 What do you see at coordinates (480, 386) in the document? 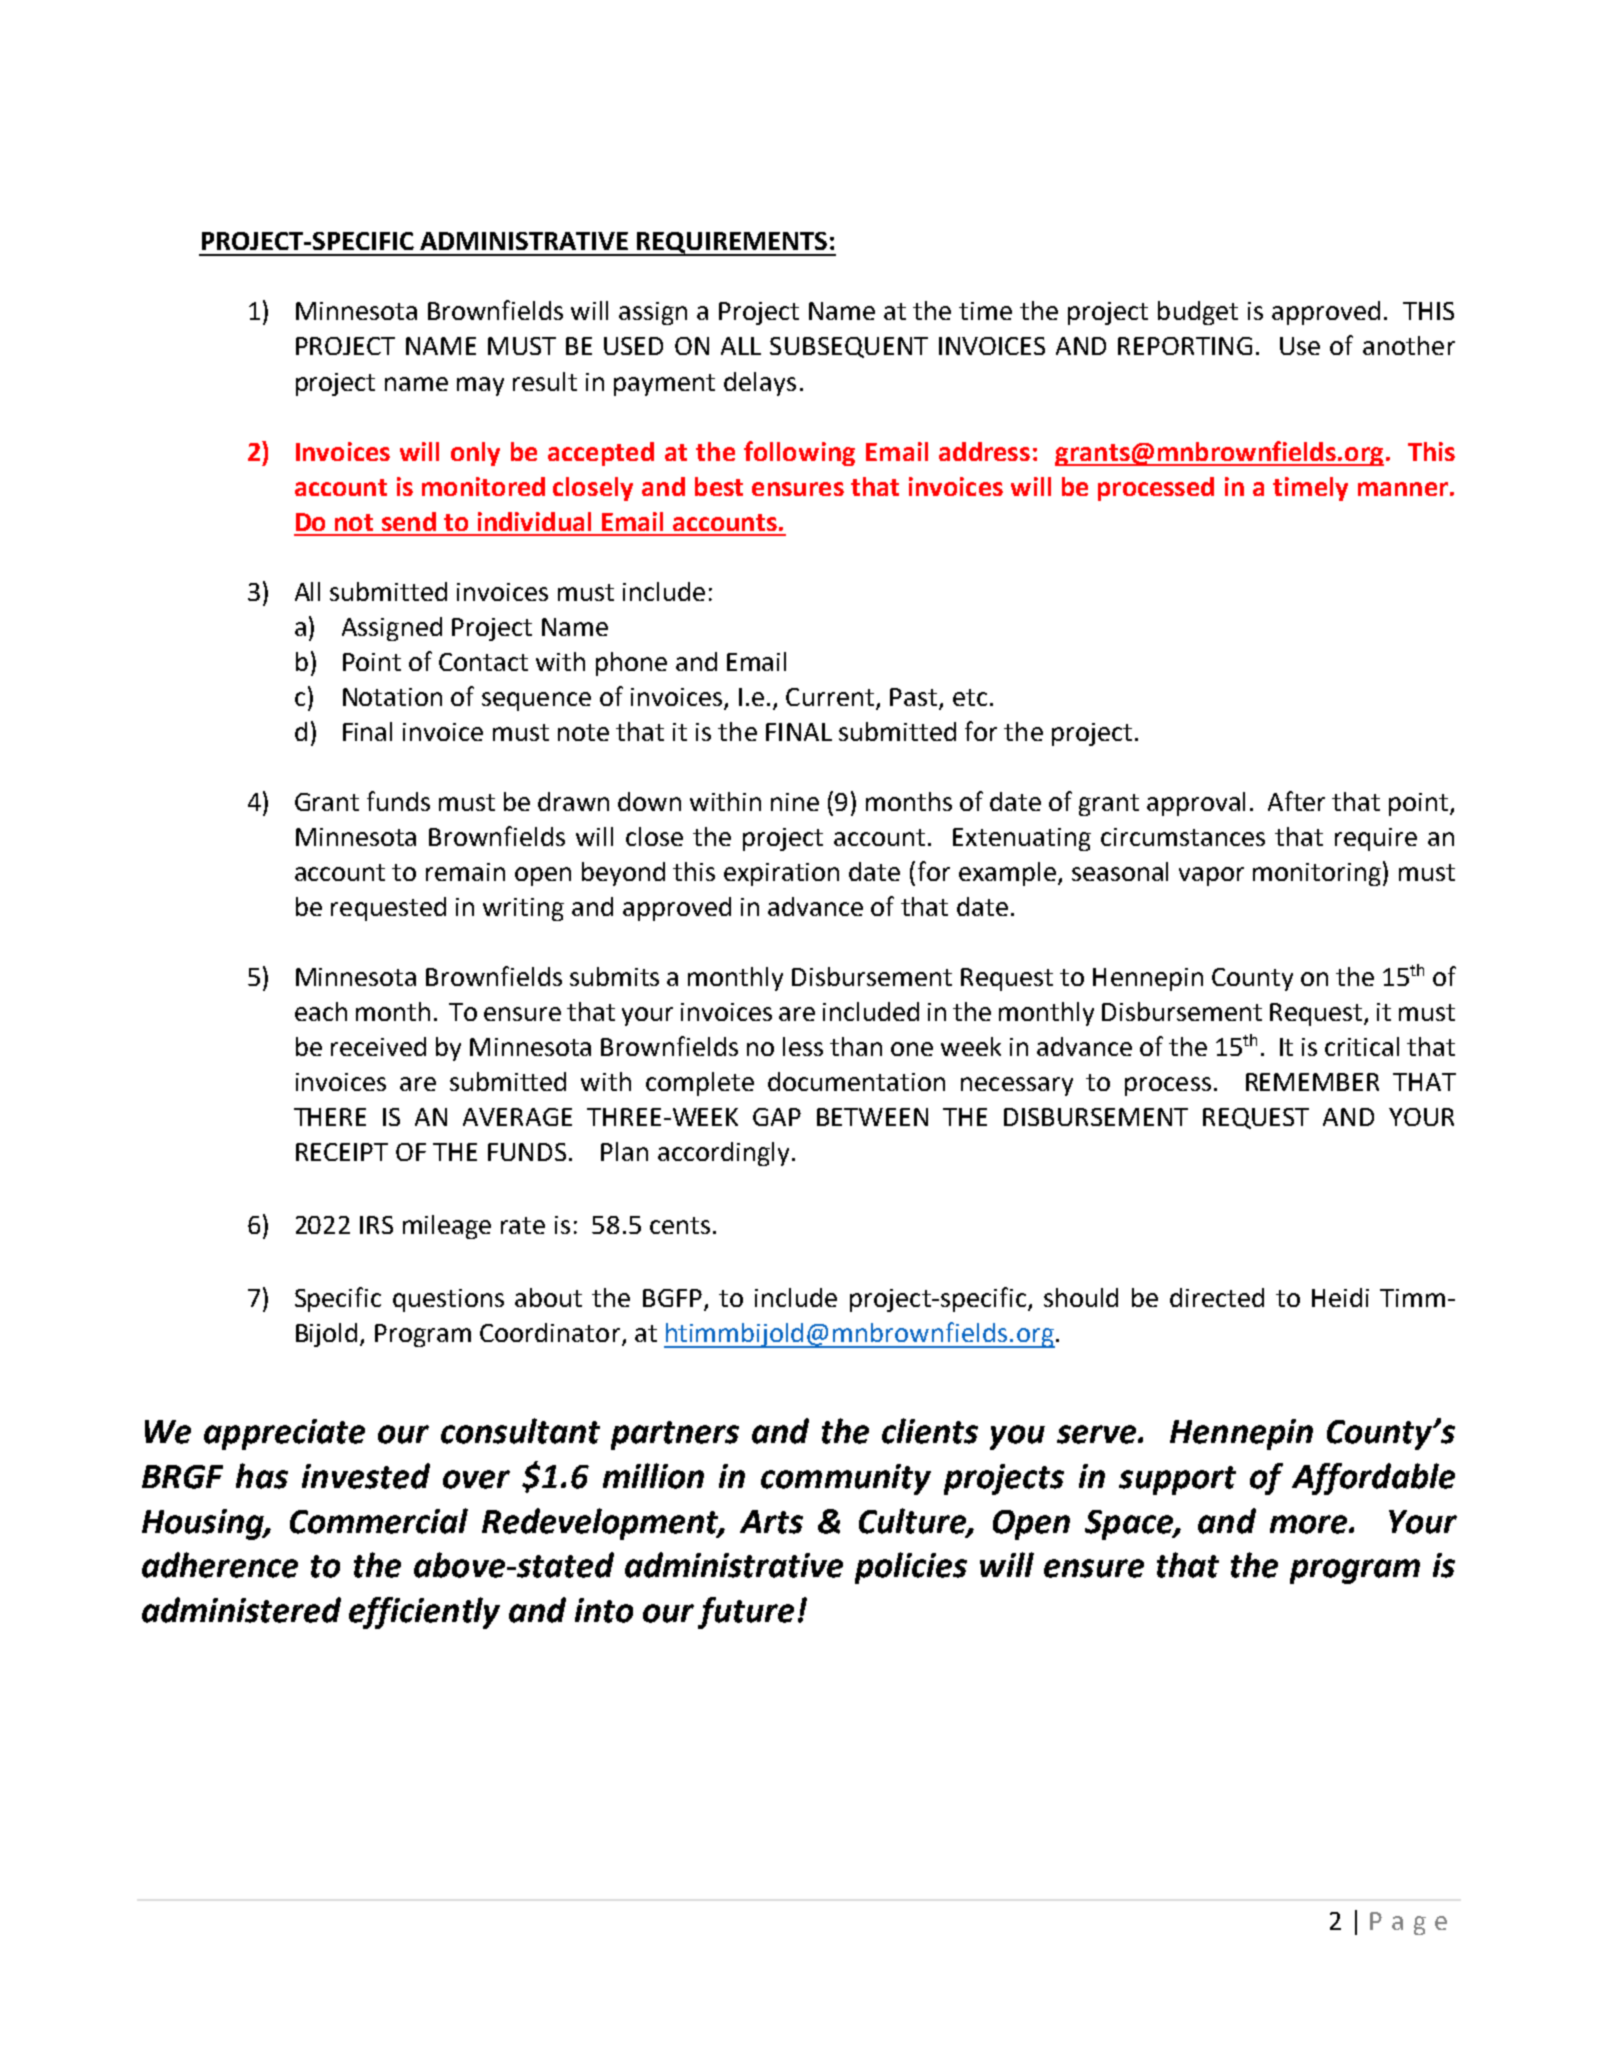
I see `may` at bounding box center [480, 386].
